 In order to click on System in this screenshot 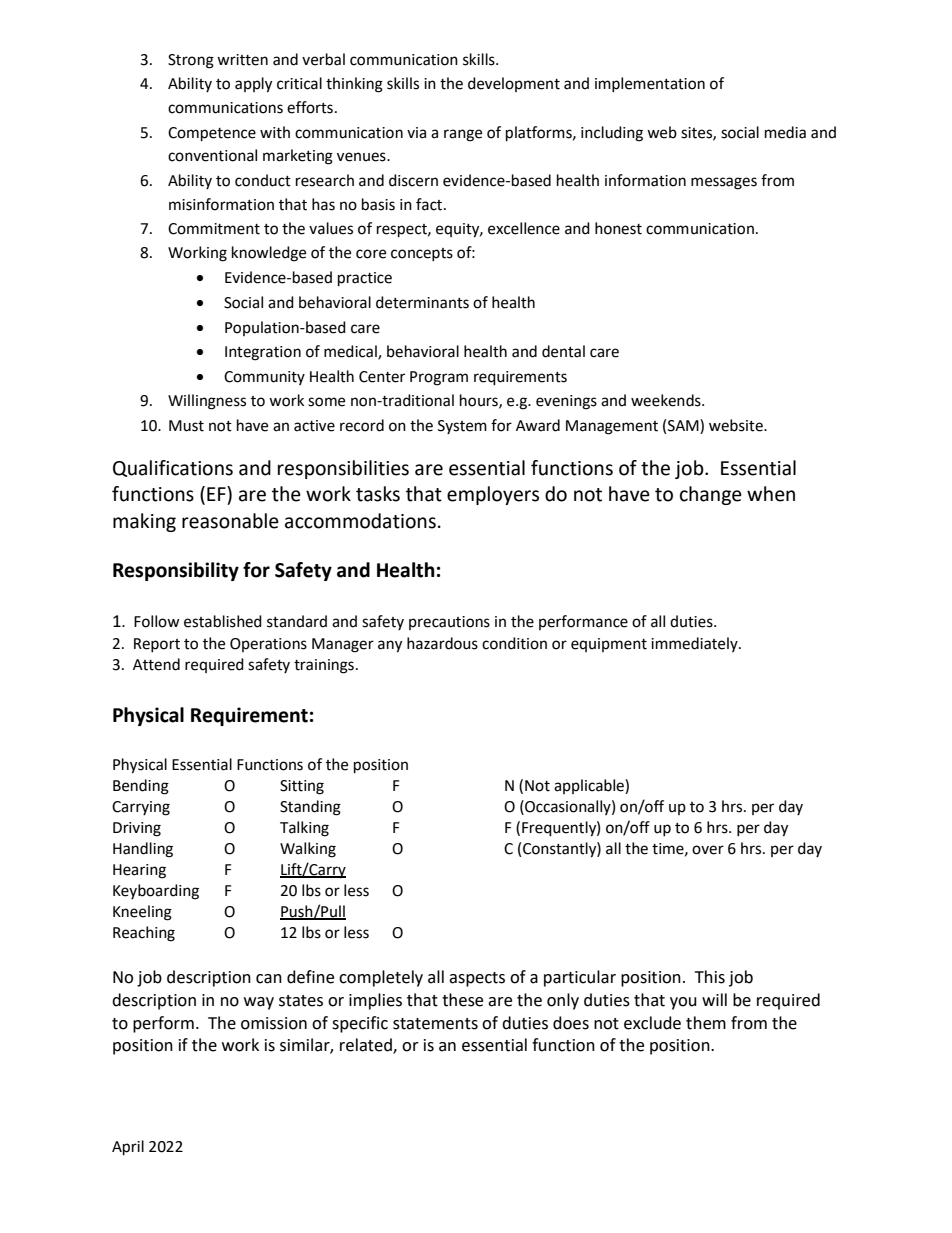, I will do `click(462, 427)`.
